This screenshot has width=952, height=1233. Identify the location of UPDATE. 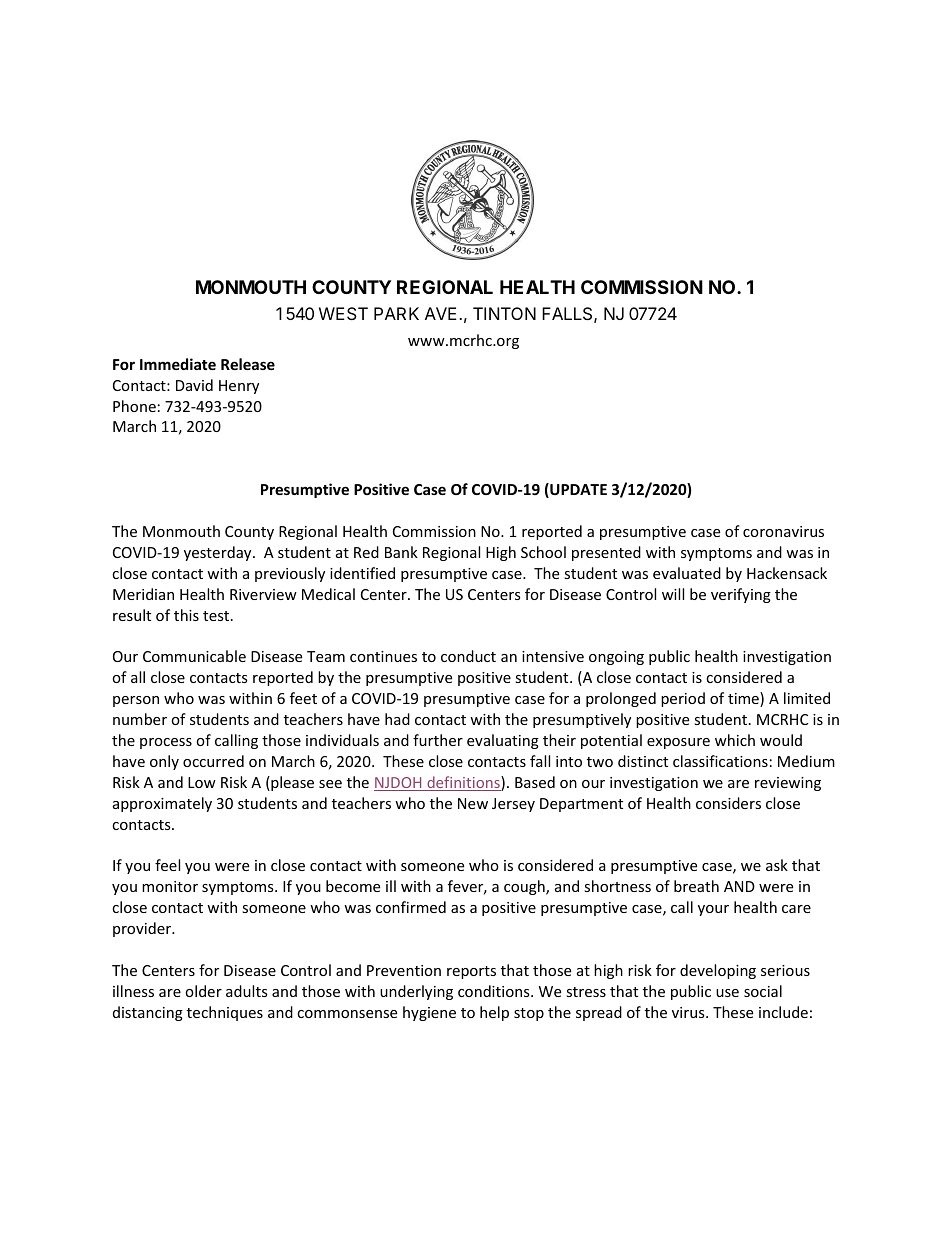
(577, 490).
